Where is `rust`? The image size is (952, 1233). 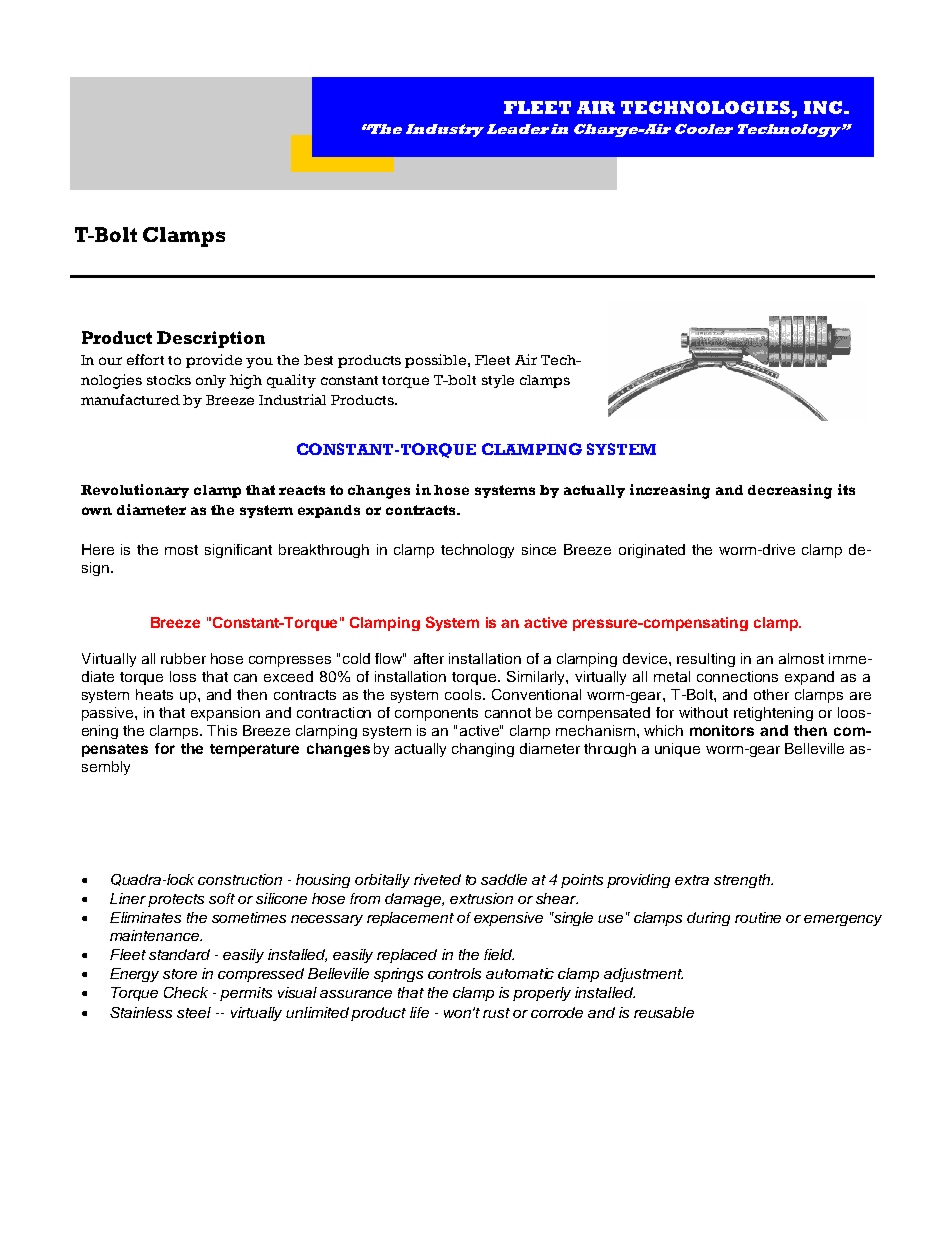 rust is located at coordinates (496, 1013).
